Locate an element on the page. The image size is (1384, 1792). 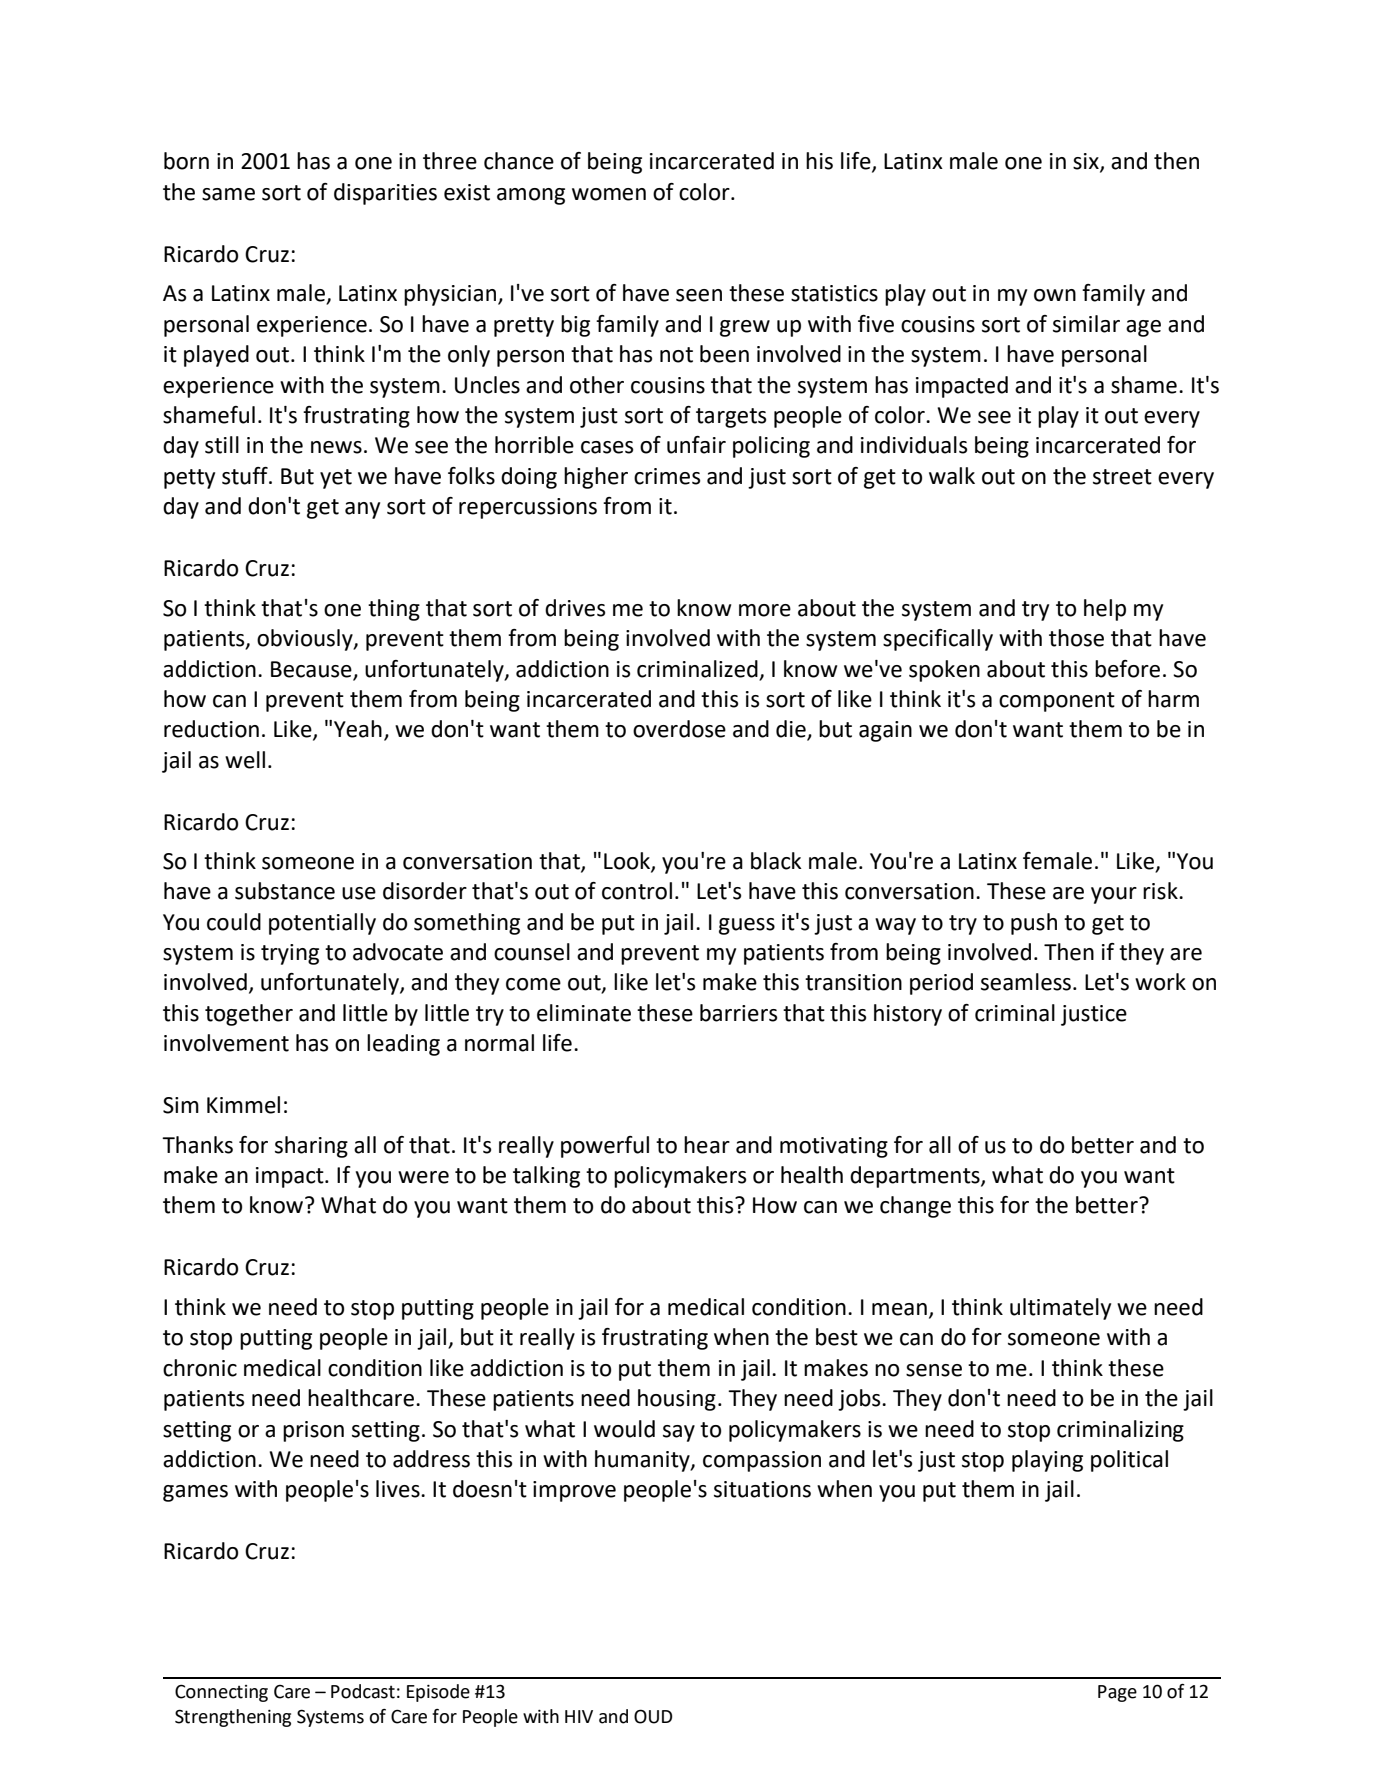
OUD is located at coordinates (653, 1716).
